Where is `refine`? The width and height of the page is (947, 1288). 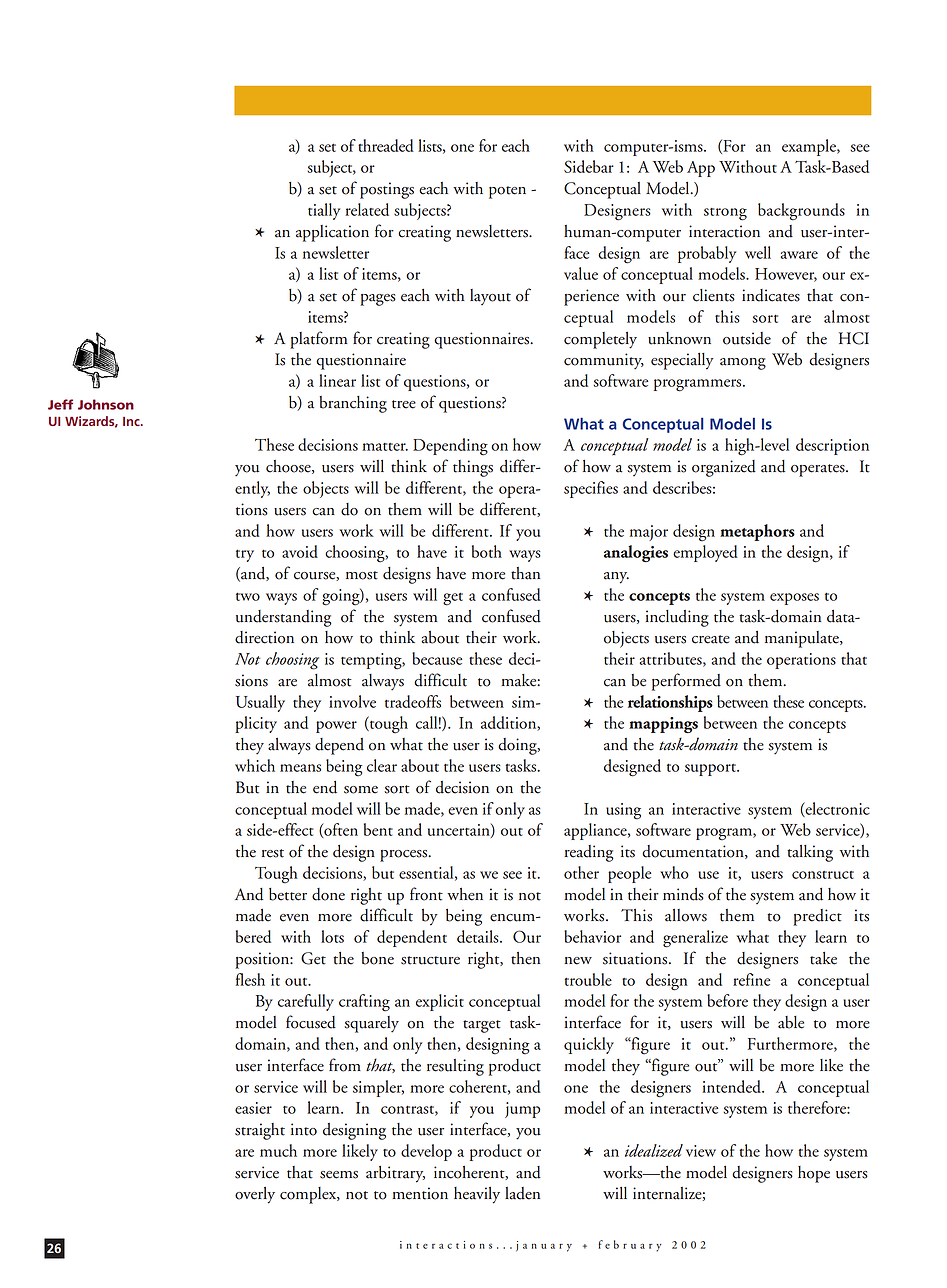 refine is located at coordinates (751, 979).
